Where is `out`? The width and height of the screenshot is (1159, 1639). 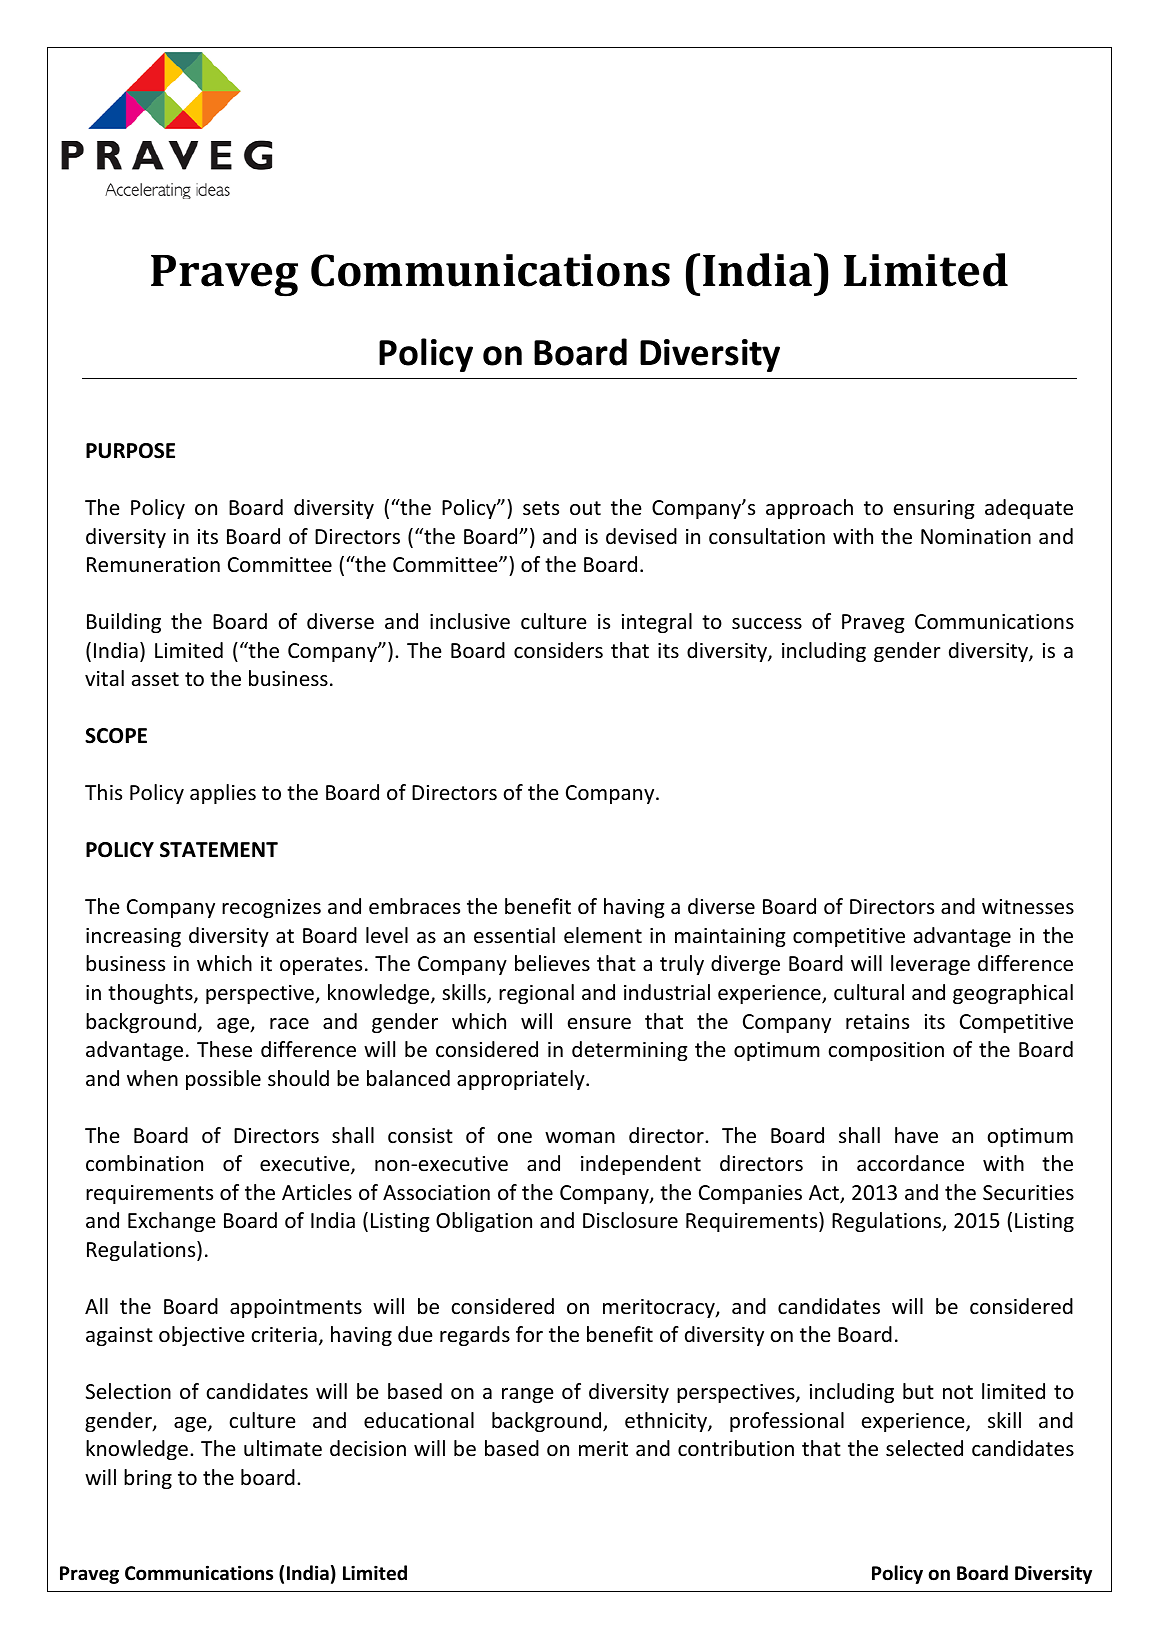 out is located at coordinates (585, 508).
